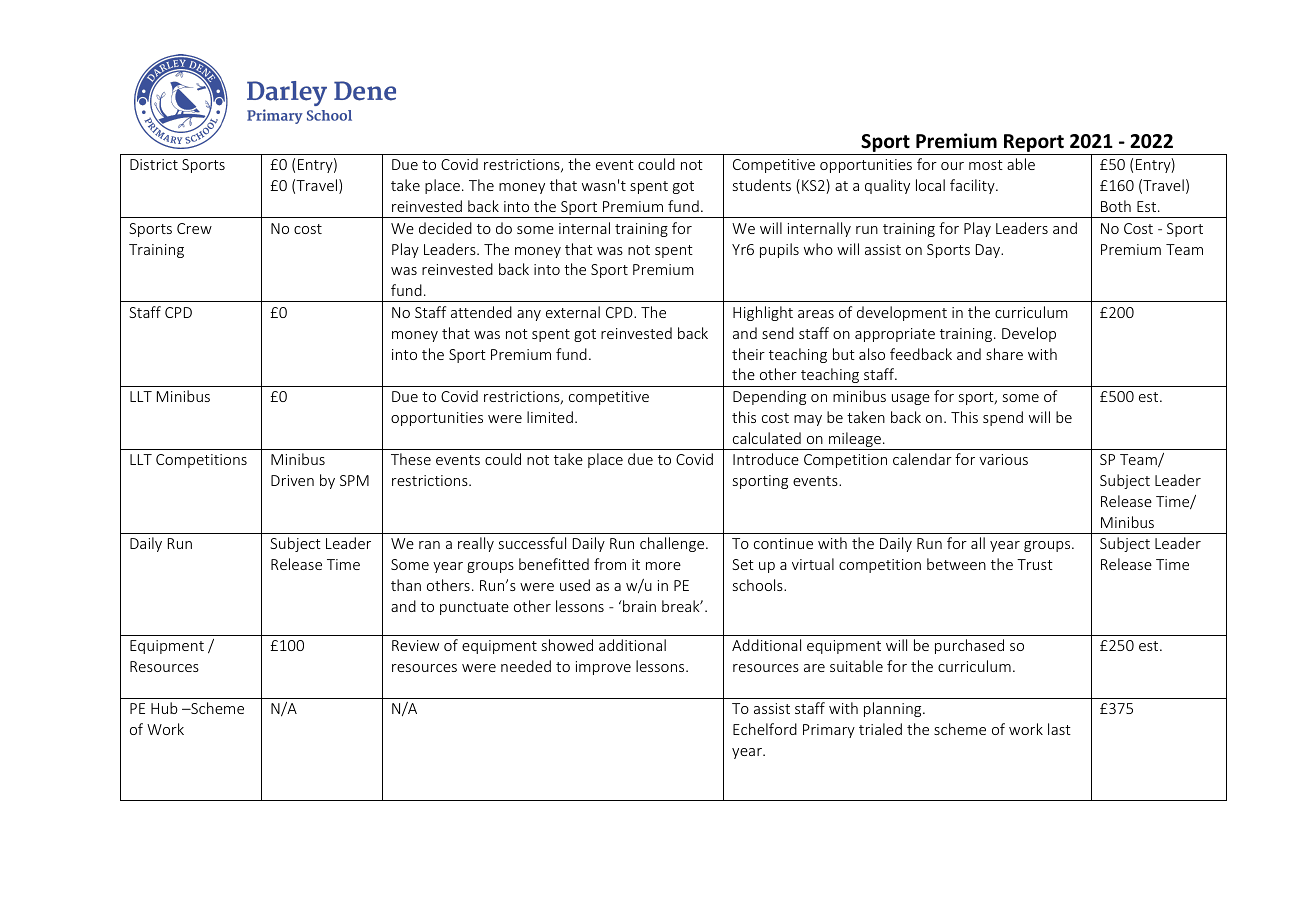 Image resolution: width=1308 pixels, height=924 pixels. I want to click on last, so click(1059, 729).
